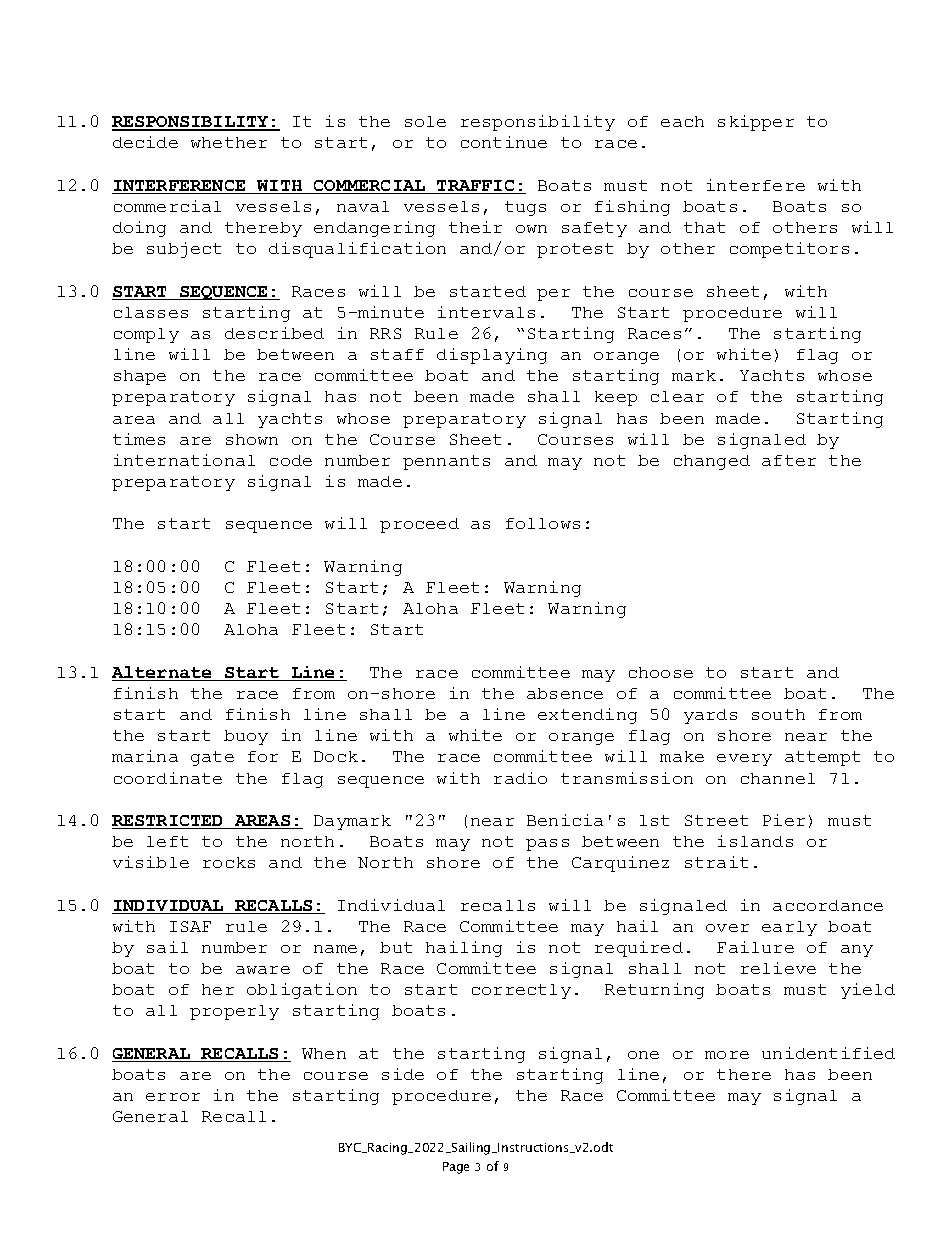 The image size is (952, 1233). Describe the element at coordinates (504, 142) in the screenshot. I see `continue` at that location.
